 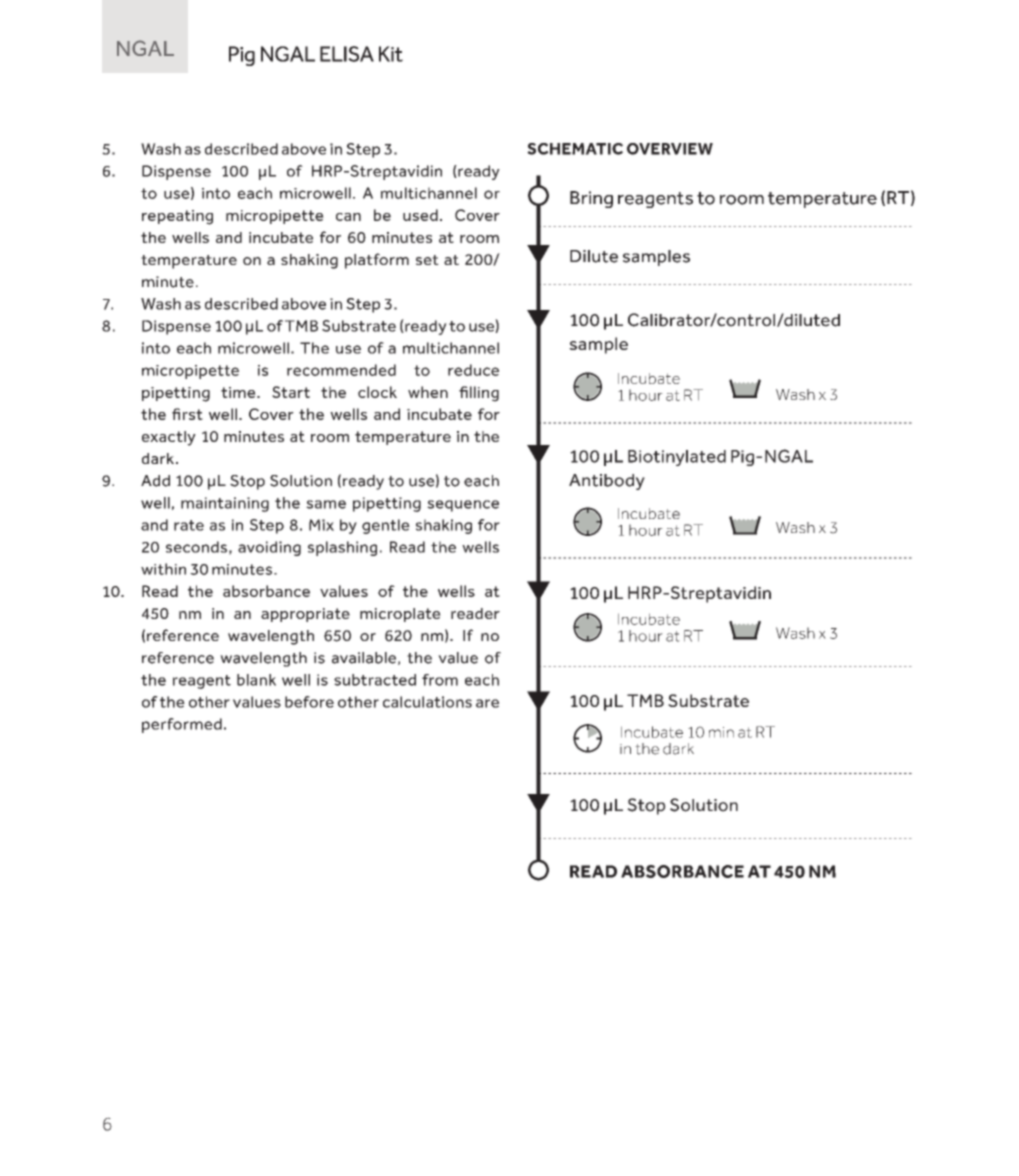 I want to click on Biotinylated, so click(x=677, y=458).
